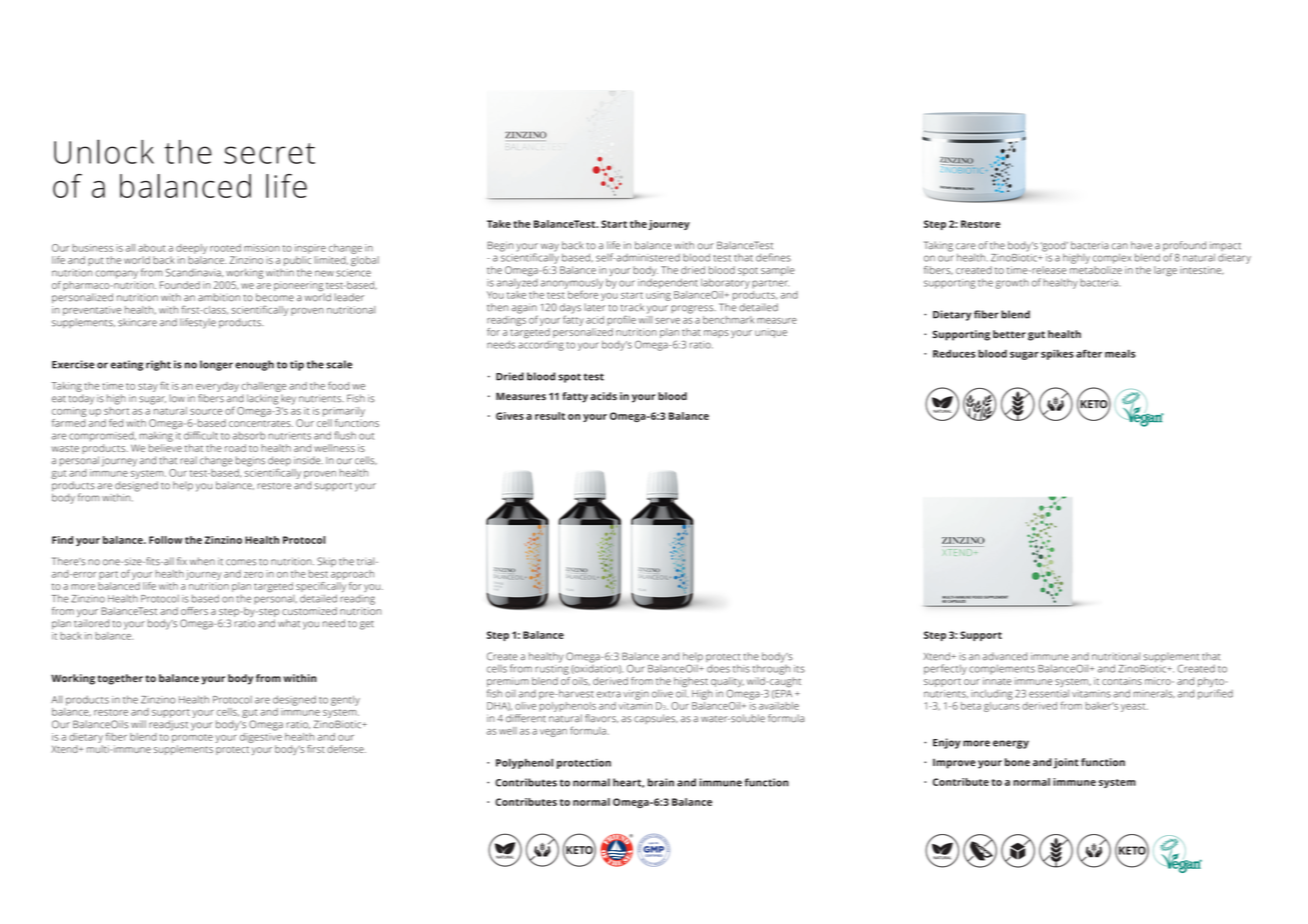 The height and width of the screenshot is (924, 1308). I want to click on promote, so click(192, 738).
